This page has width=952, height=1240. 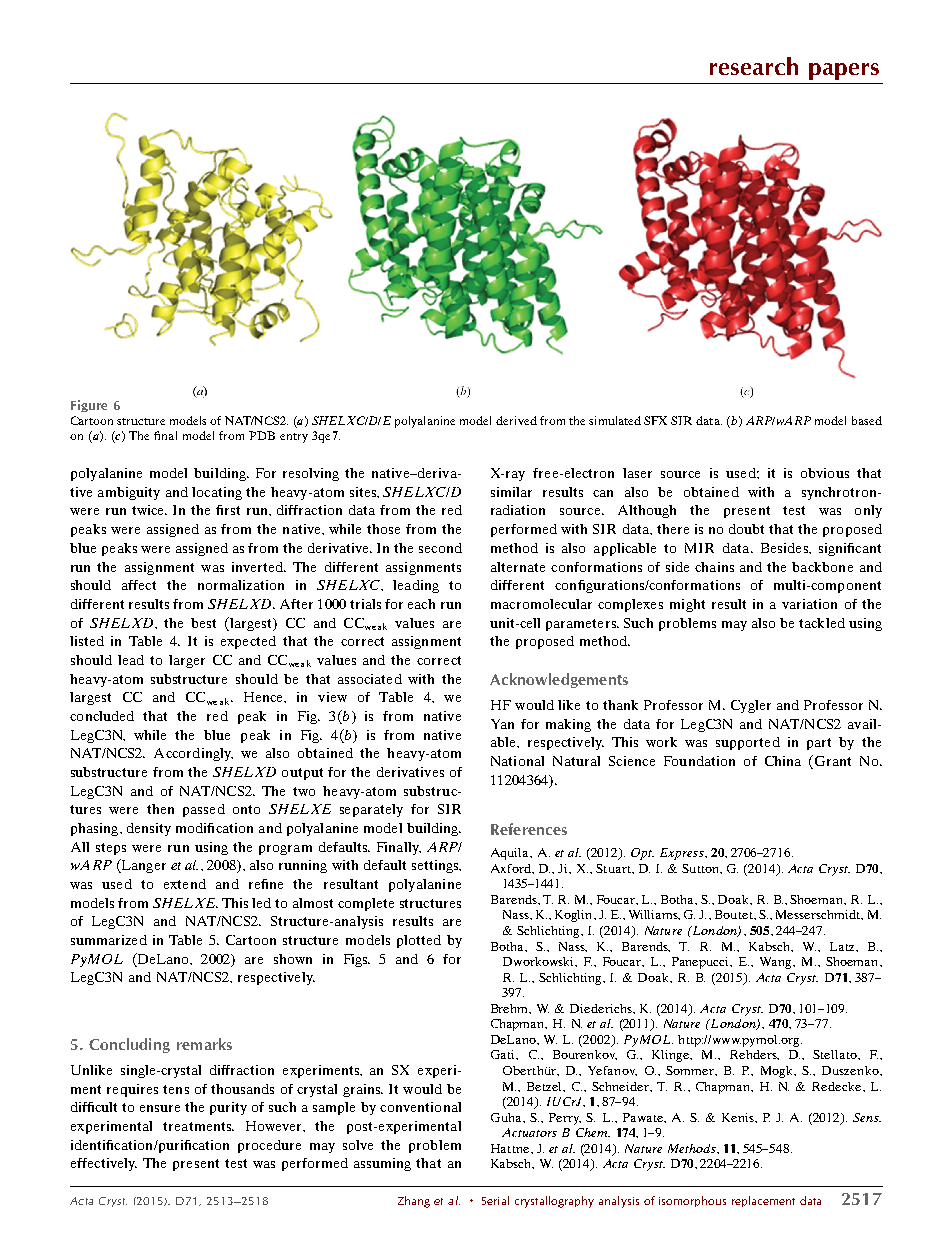 What do you see at coordinates (529, 829) in the page?
I see `References` at bounding box center [529, 829].
